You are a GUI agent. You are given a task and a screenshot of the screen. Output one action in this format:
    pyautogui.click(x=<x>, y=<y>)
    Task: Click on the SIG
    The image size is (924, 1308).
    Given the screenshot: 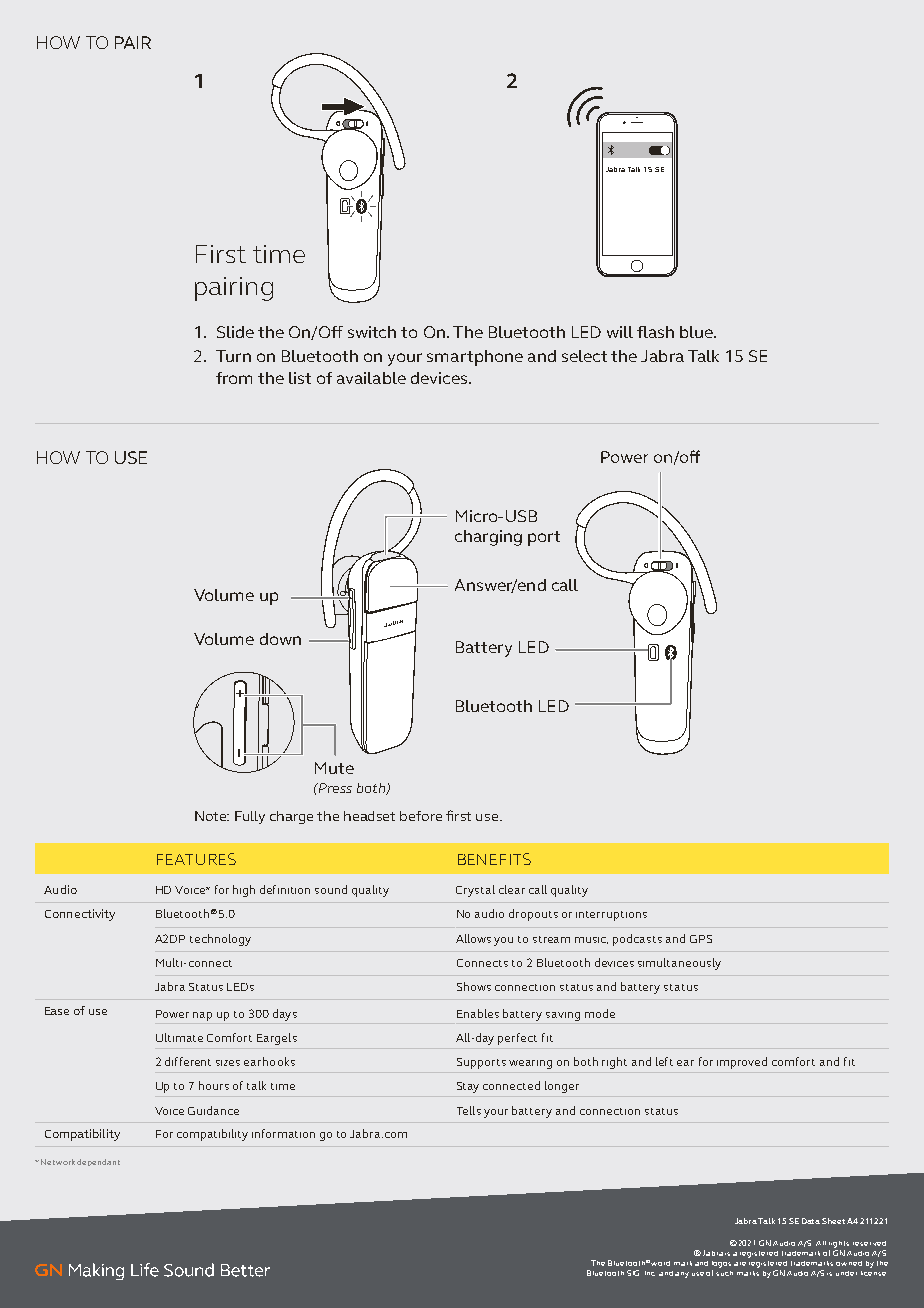 What is the action you would take?
    pyautogui.click(x=633, y=1273)
